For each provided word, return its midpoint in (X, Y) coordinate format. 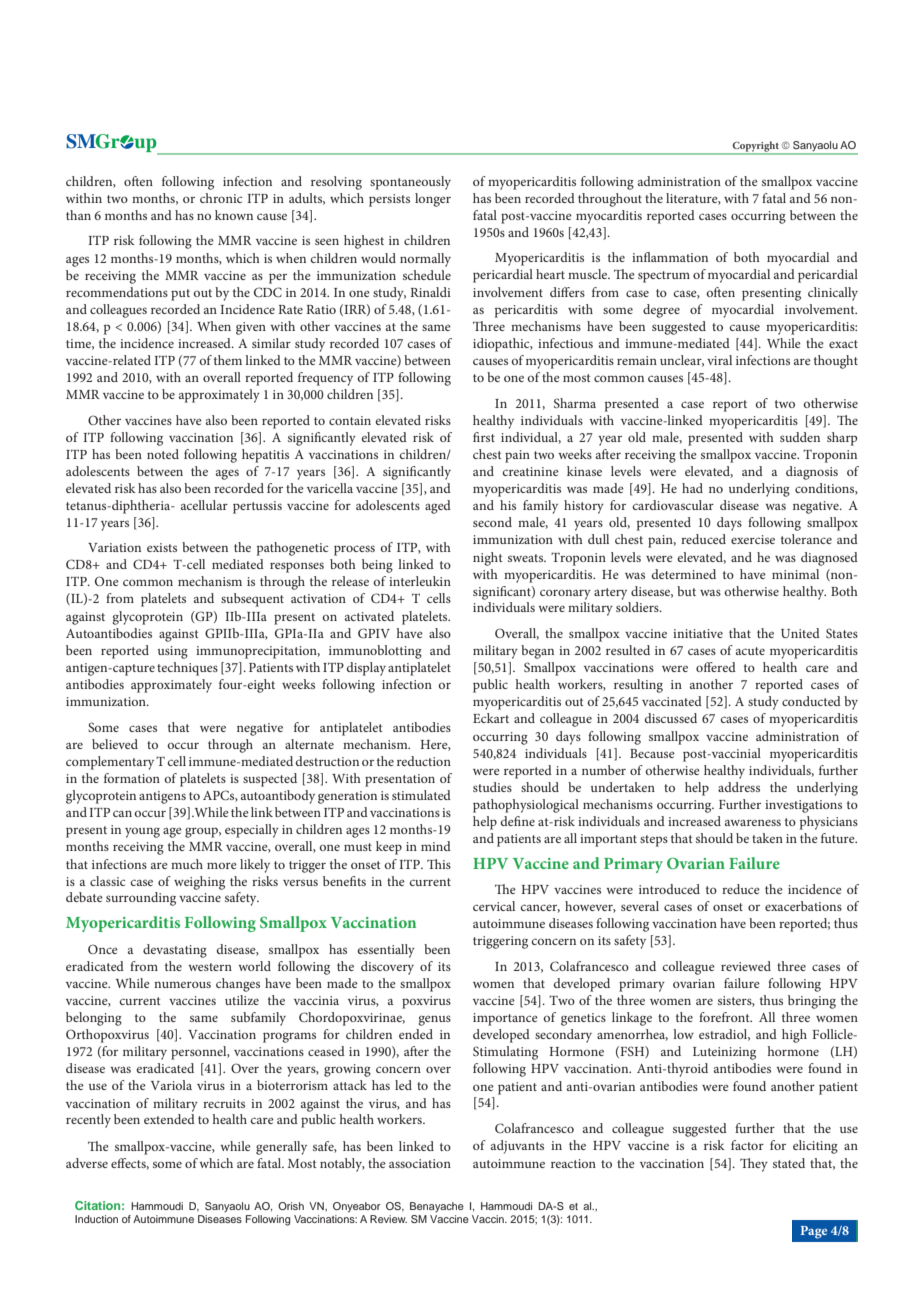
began (537, 652)
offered (716, 667)
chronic (221, 198)
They (754, 1165)
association (420, 1163)
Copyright (755, 147)
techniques (187, 669)
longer (433, 200)
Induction (96, 1219)
